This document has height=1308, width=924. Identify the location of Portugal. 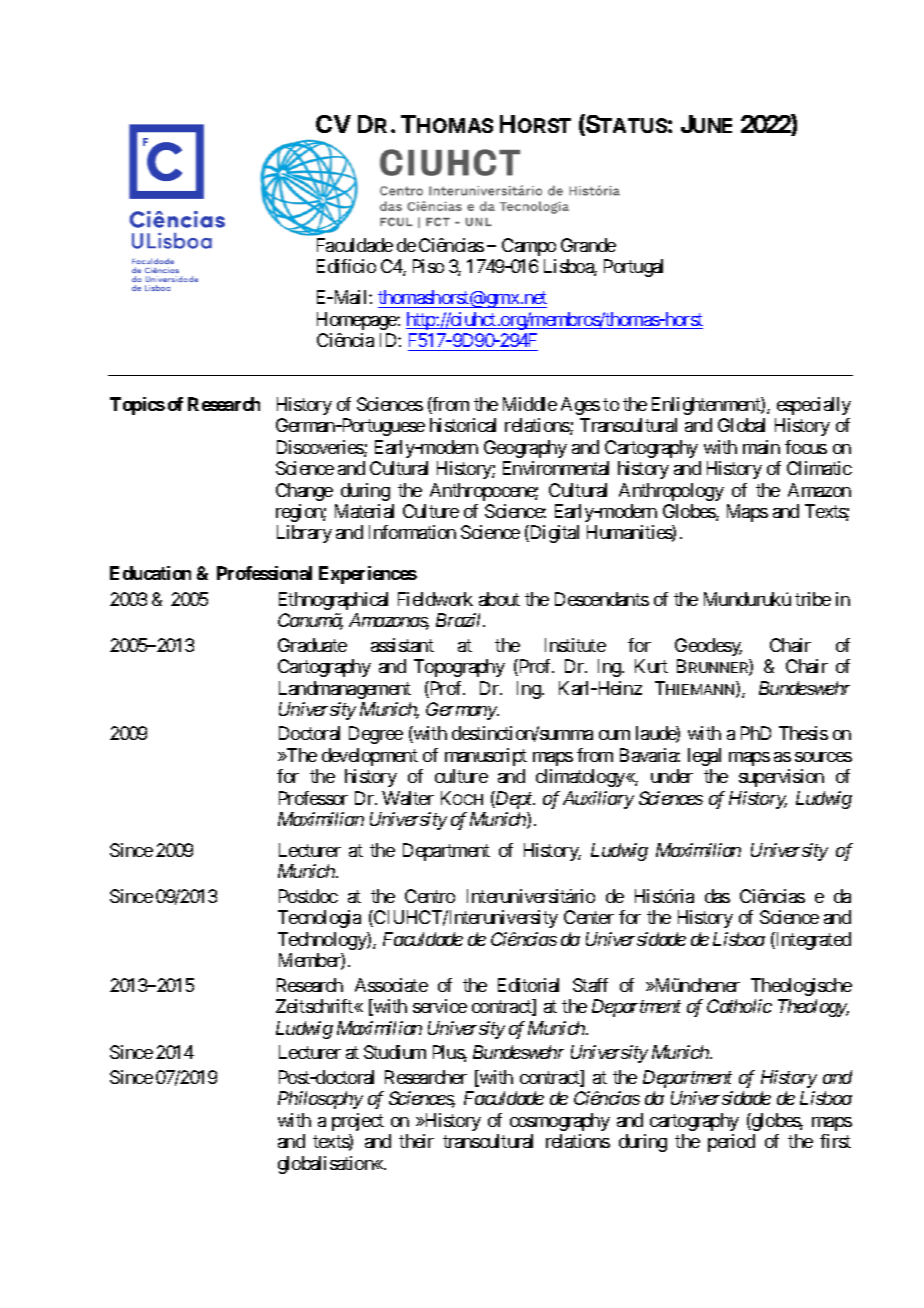
(633, 268).
